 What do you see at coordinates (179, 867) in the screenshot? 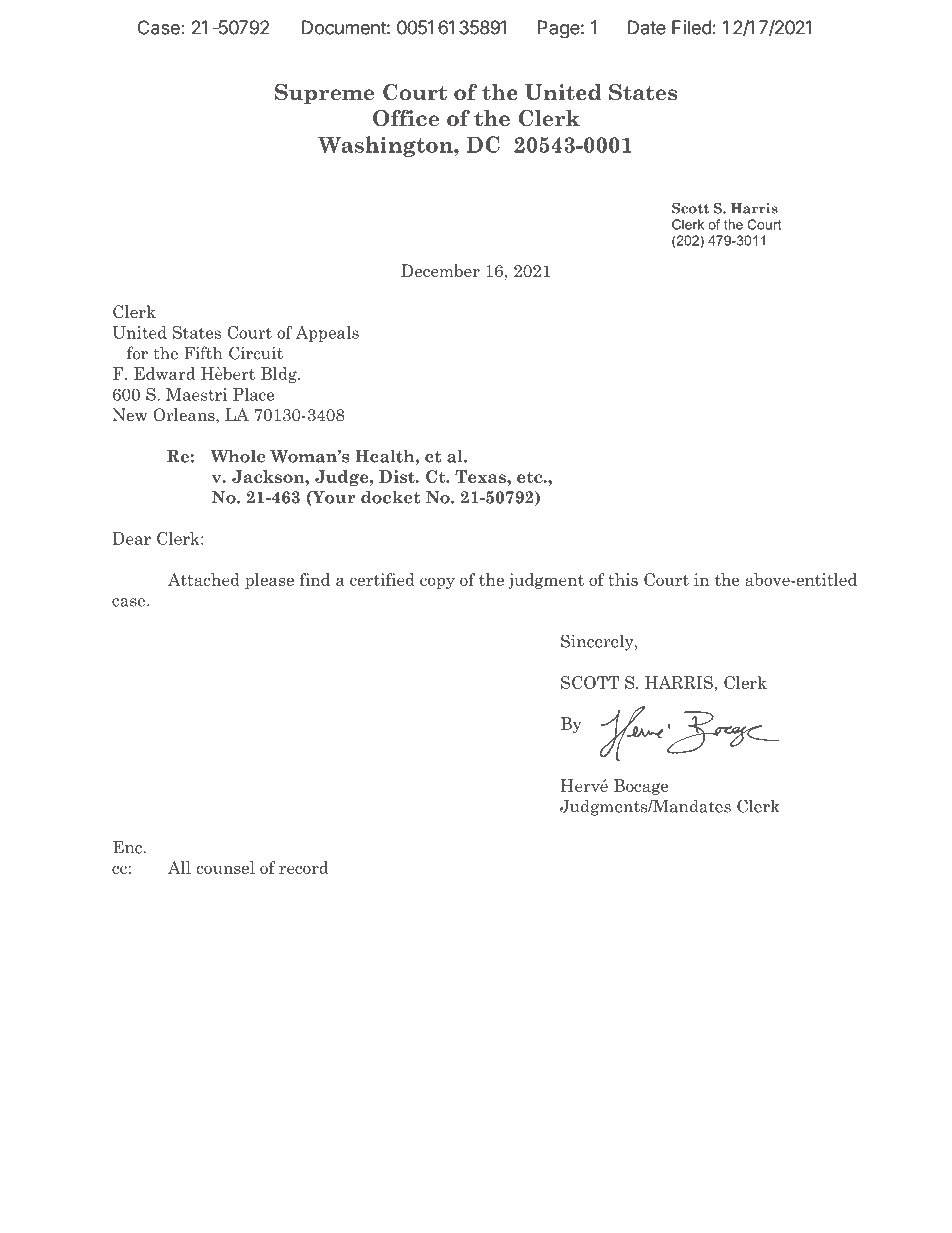
I see `All` at bounding box center [179, 867].
